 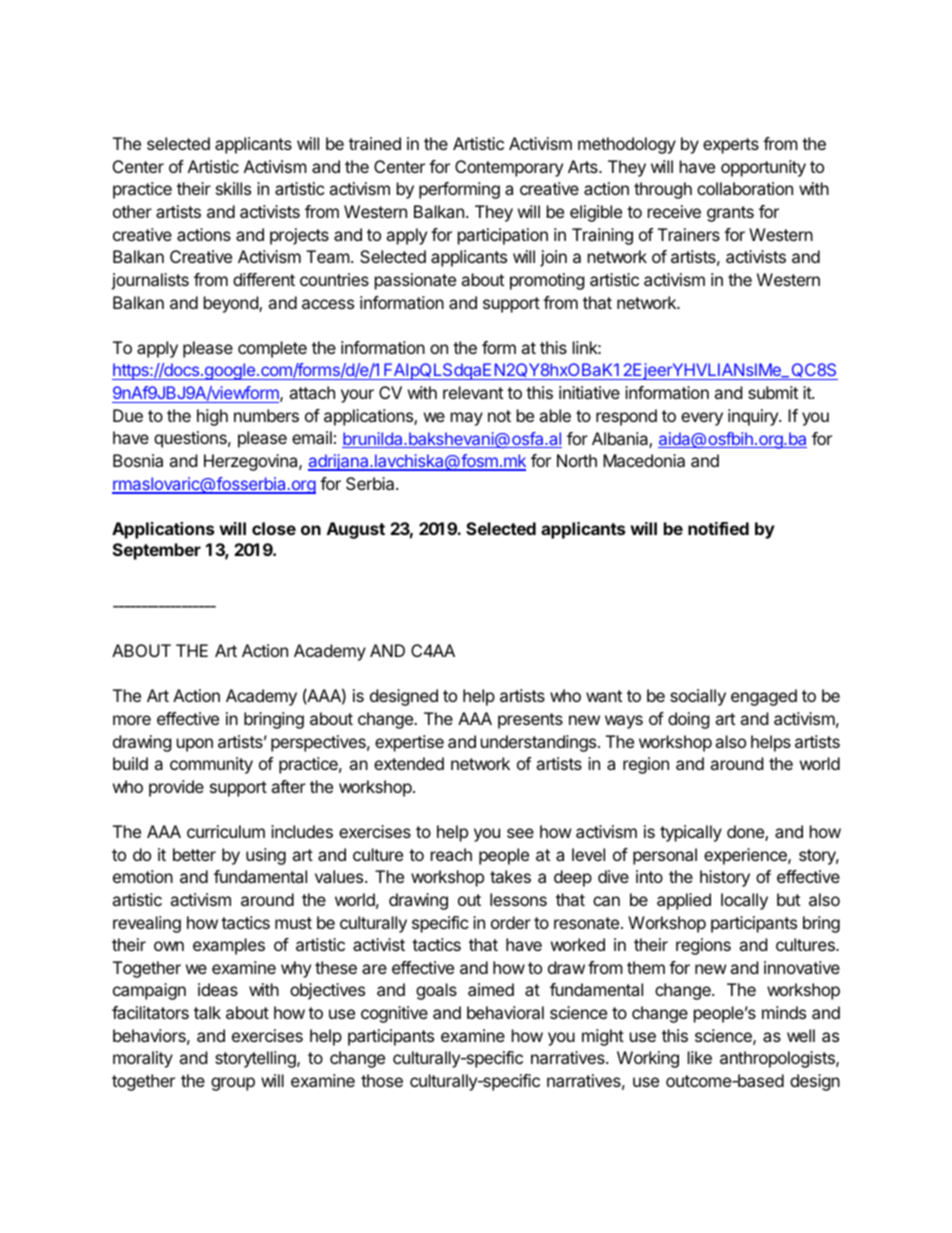 What do you see at coordinates (409, 763) in the image?
I see `extended` at bounding box center [409, 763].
